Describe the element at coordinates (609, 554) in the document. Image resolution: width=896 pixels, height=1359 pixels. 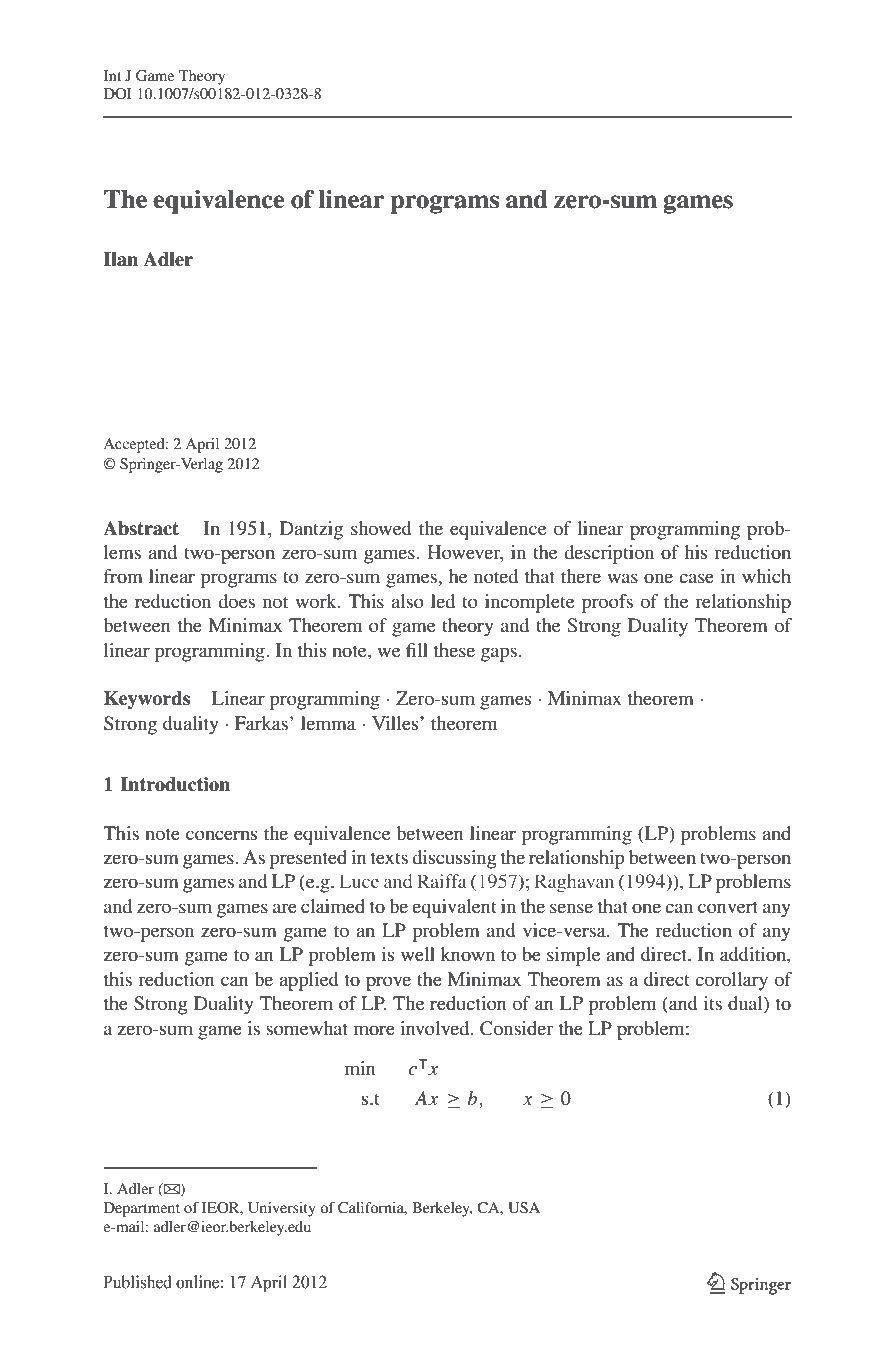
I see `description` at that location.
